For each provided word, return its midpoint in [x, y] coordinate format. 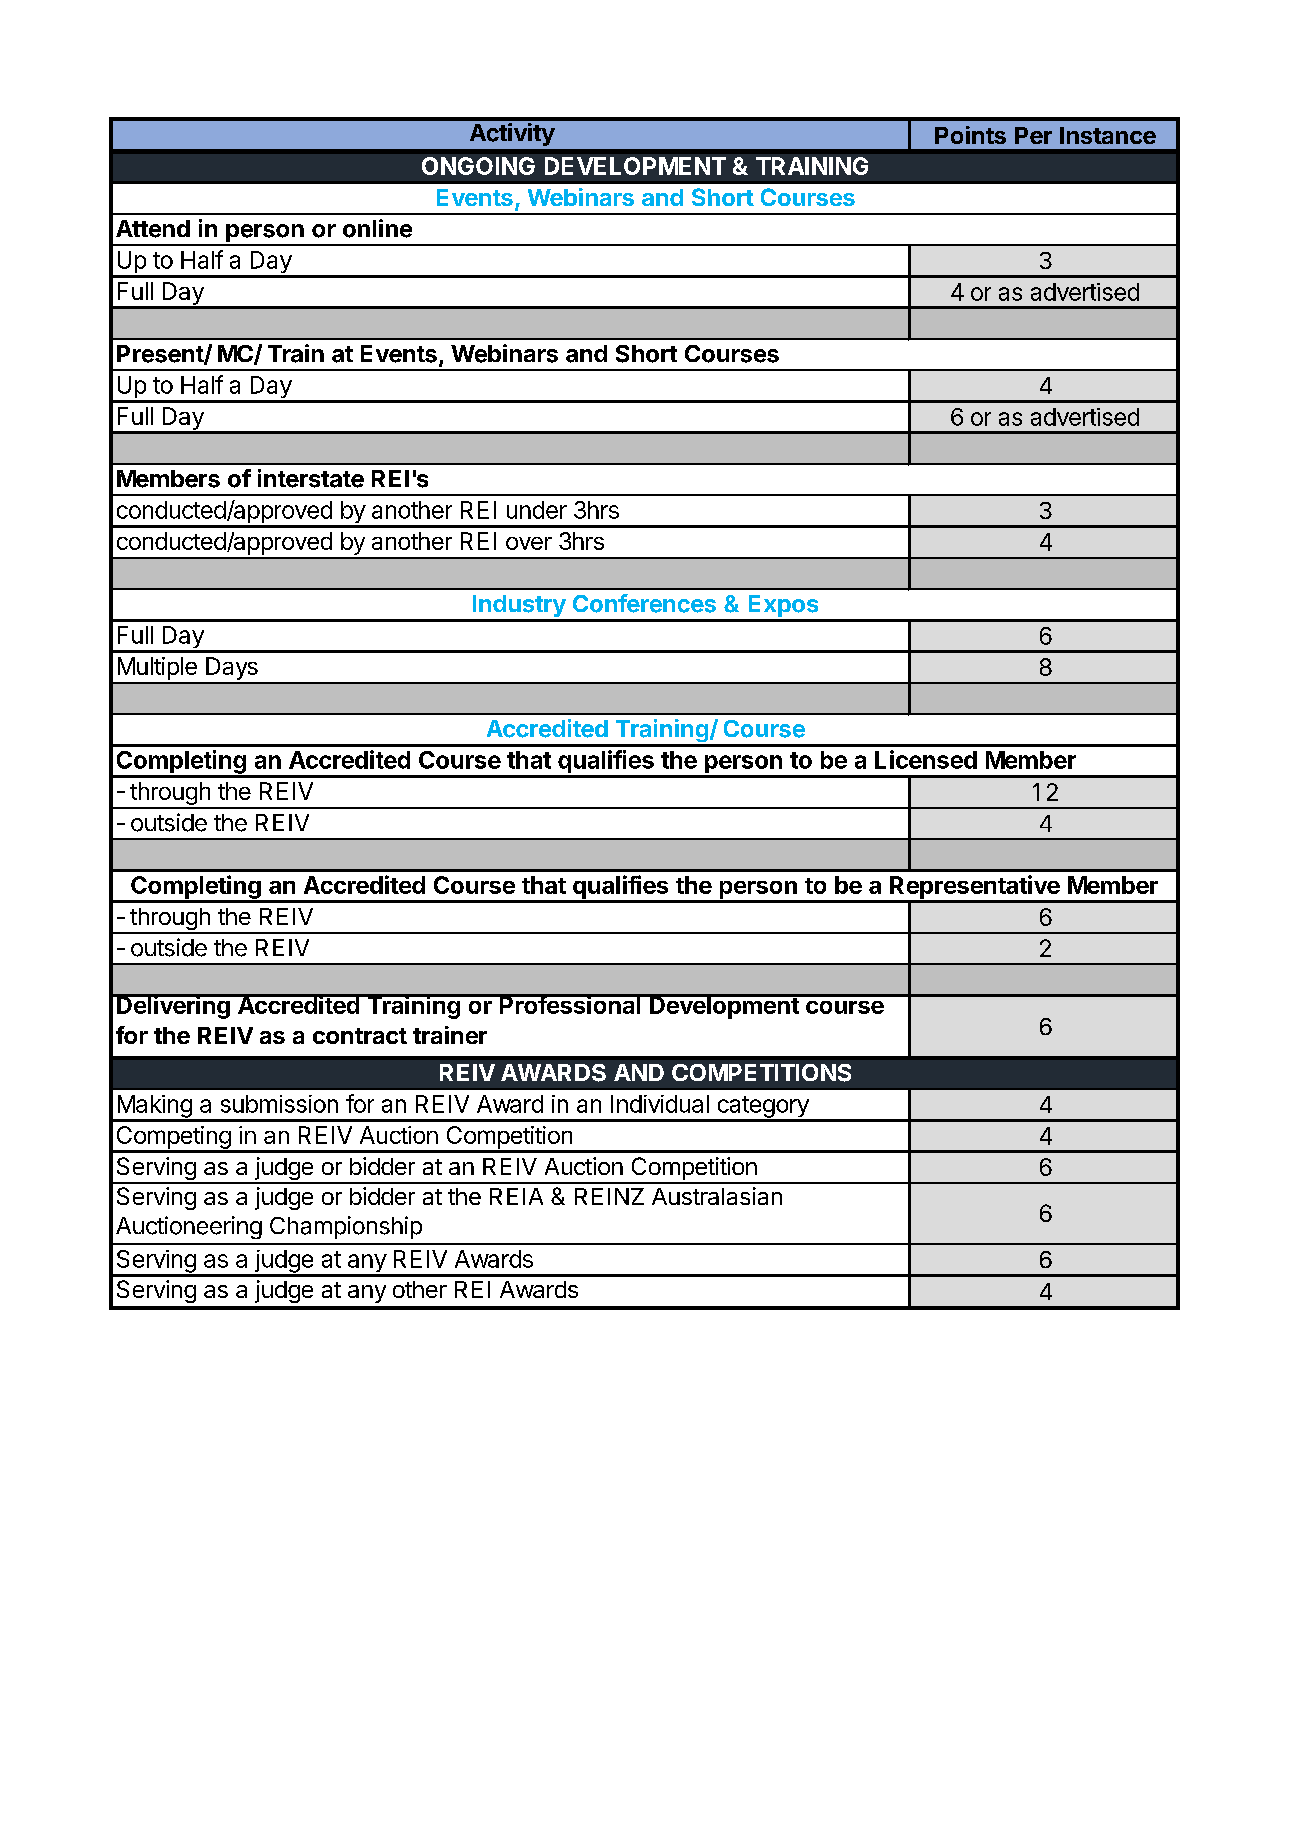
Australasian [717, 1196]
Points [970, 135]
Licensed [926, 759]
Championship [346, 1227]
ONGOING [478, 166]
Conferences [644, 603]
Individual [660, 1104]
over [529, 543]
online [377, 228]
